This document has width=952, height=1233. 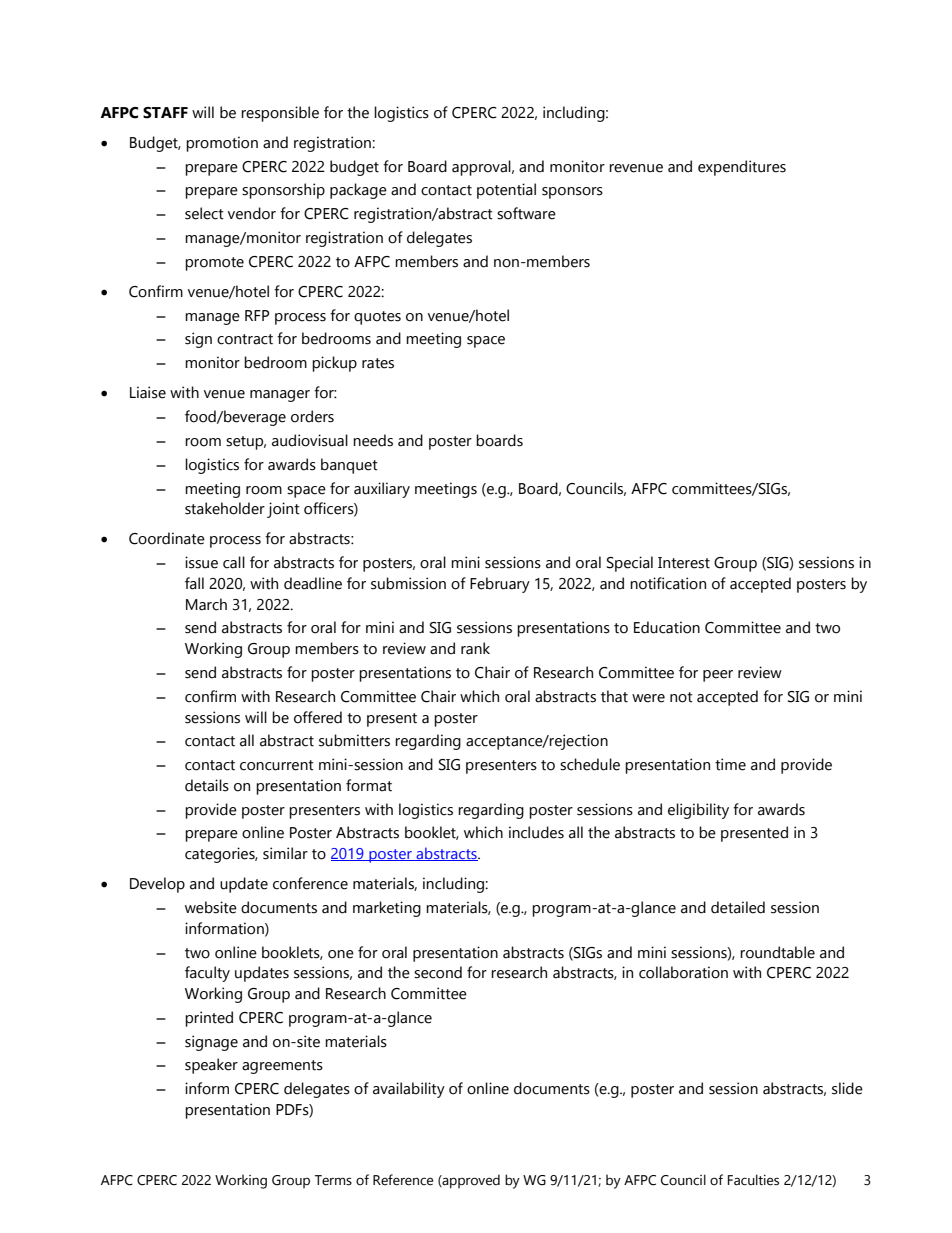 I want to click on contract, so click(x=245, y=339).
